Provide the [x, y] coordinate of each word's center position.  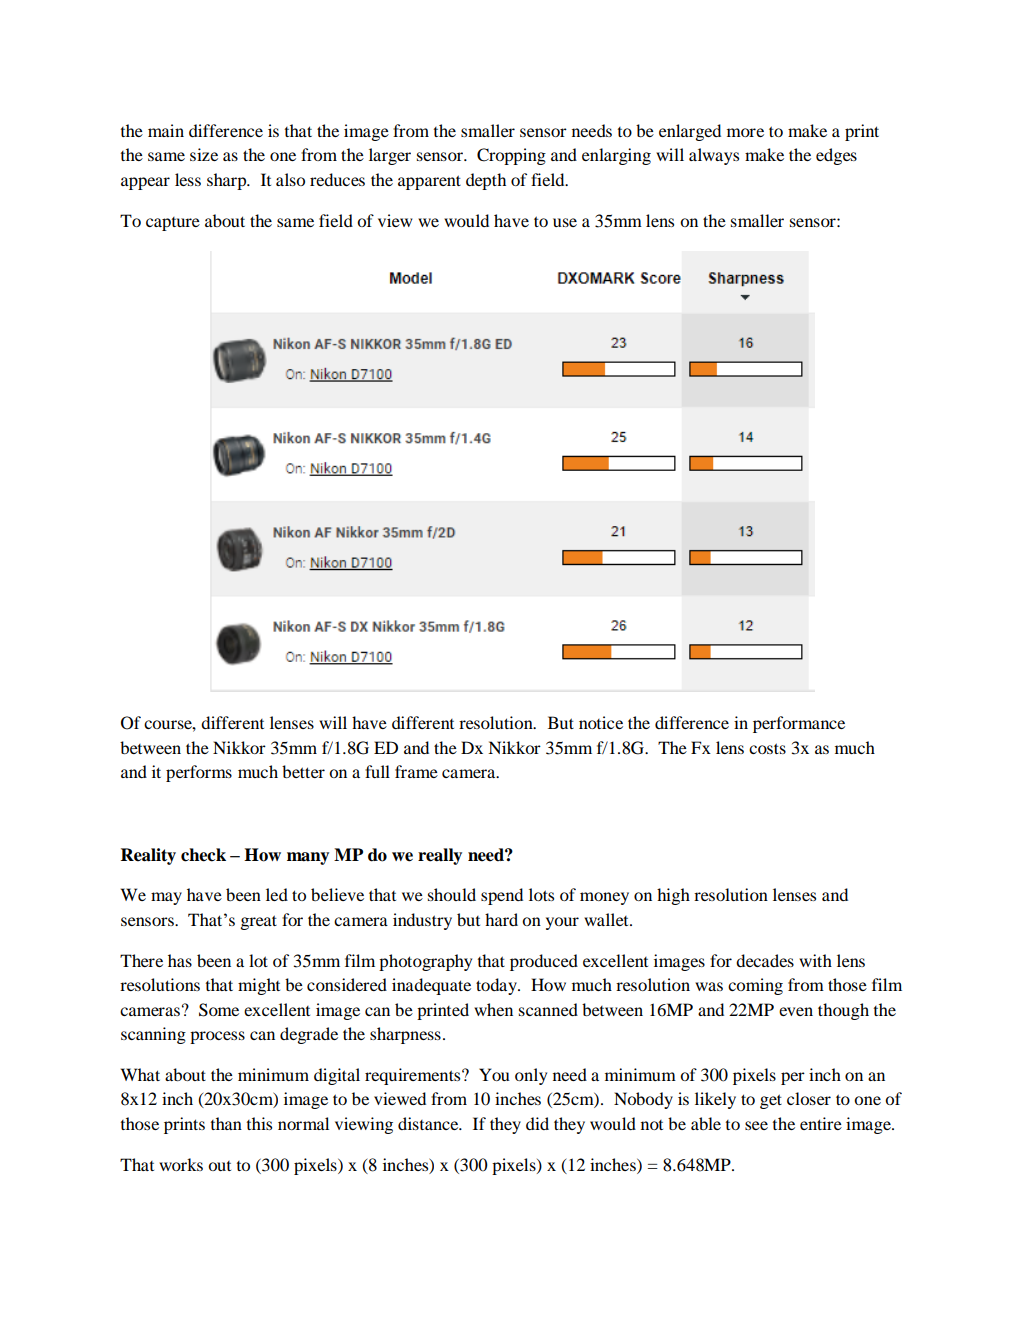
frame [416, 771]
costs [767, 748]
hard [501, 919]
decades [765, 960]
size [204, 154]
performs [199, 773]
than [226, 1123]
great [259, 922]
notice [601, 722]
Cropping [511, 156]
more [745, 132]
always [714, 156]
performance [799, 724]
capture [173, 224]
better [303, 771]
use [565, 222]
